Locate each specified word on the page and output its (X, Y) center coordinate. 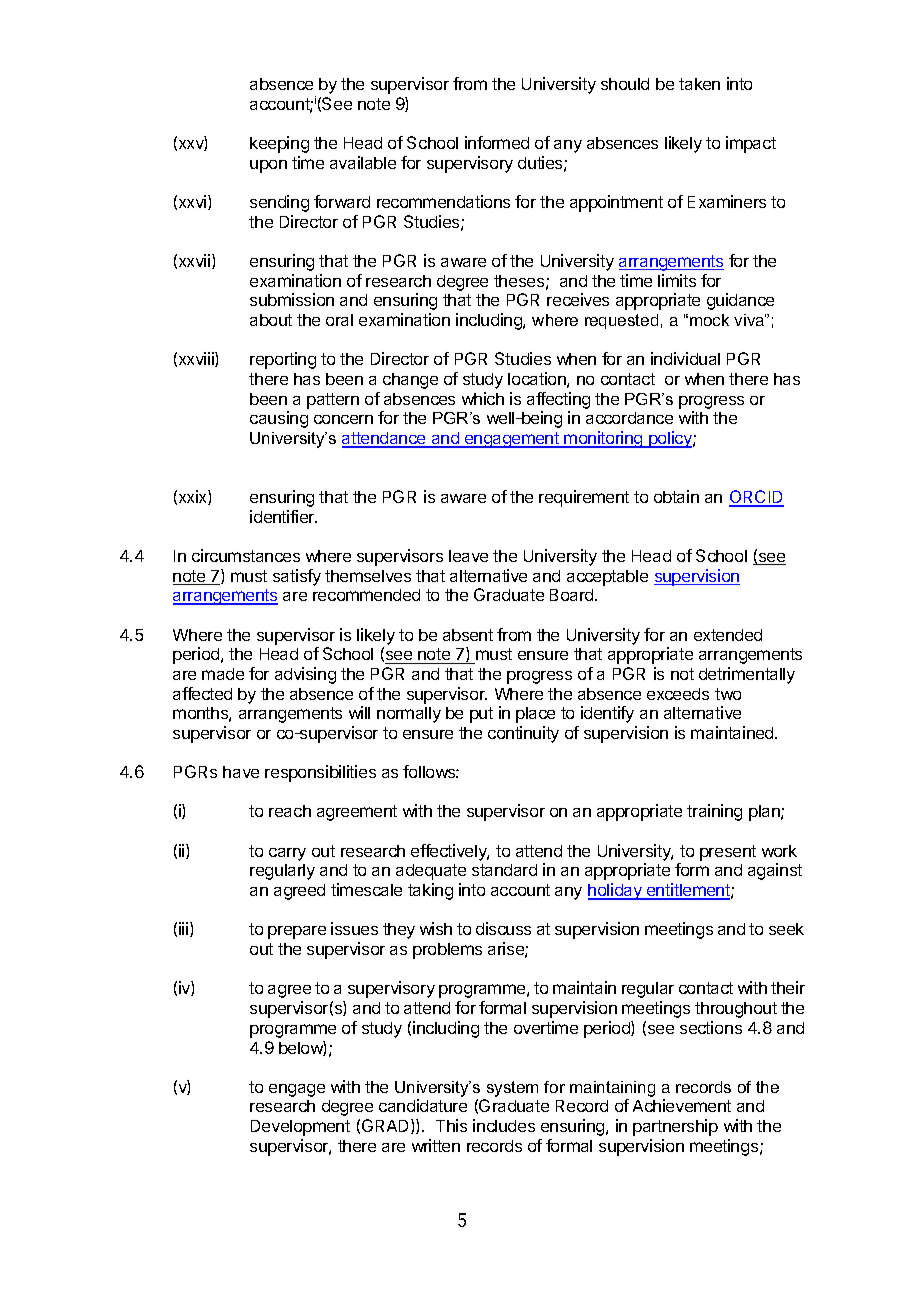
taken (699, 84)
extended (728, 635)
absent (468, 635)
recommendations (443, 201)
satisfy (297, 577)
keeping (279, 144)
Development (300, 1128)
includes (504, 1125)
